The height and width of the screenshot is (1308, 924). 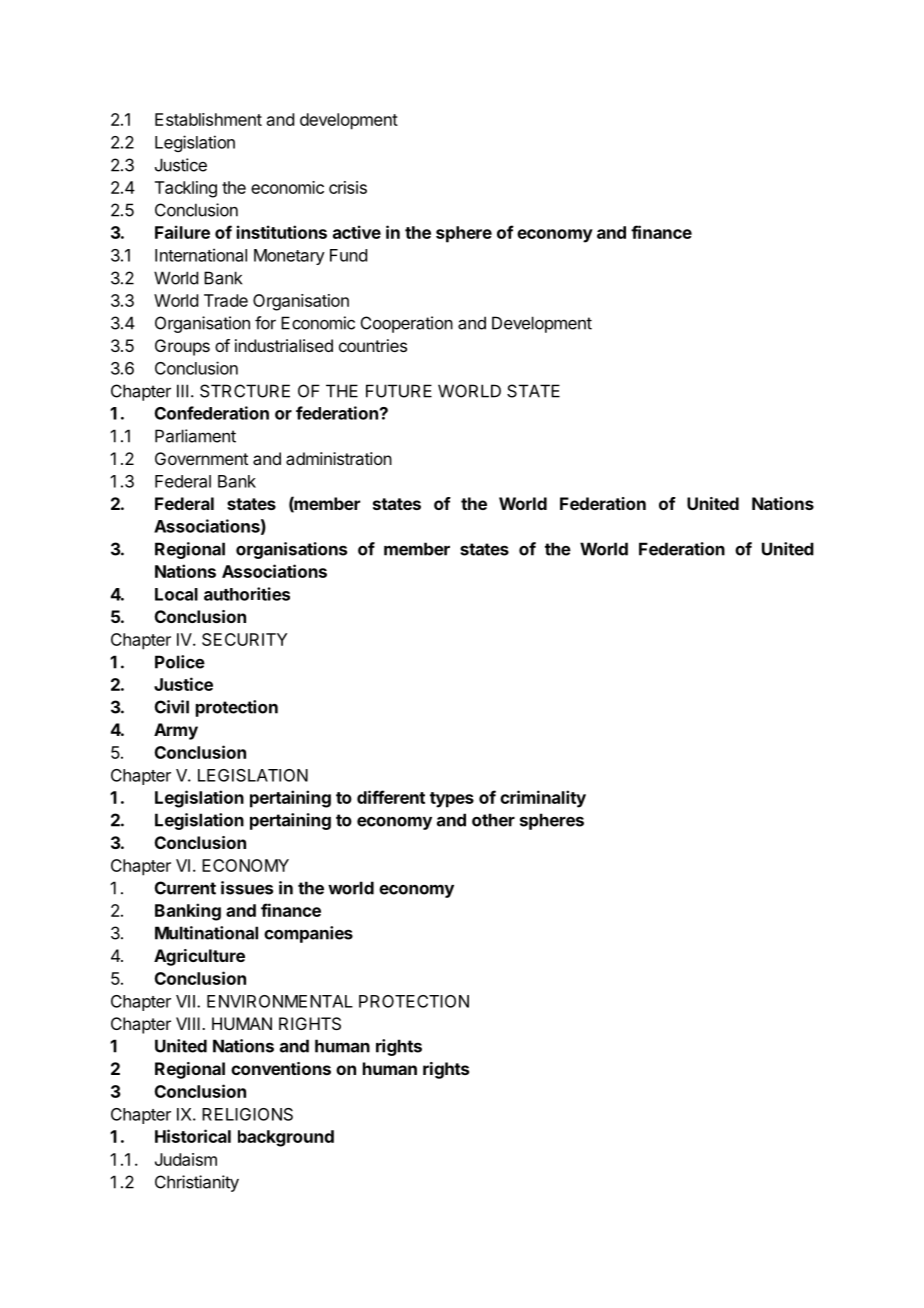 What do you see at coordinates (244, 639) in the screenshot?
I see `SECURITY` at bounding box center [244, 639].
